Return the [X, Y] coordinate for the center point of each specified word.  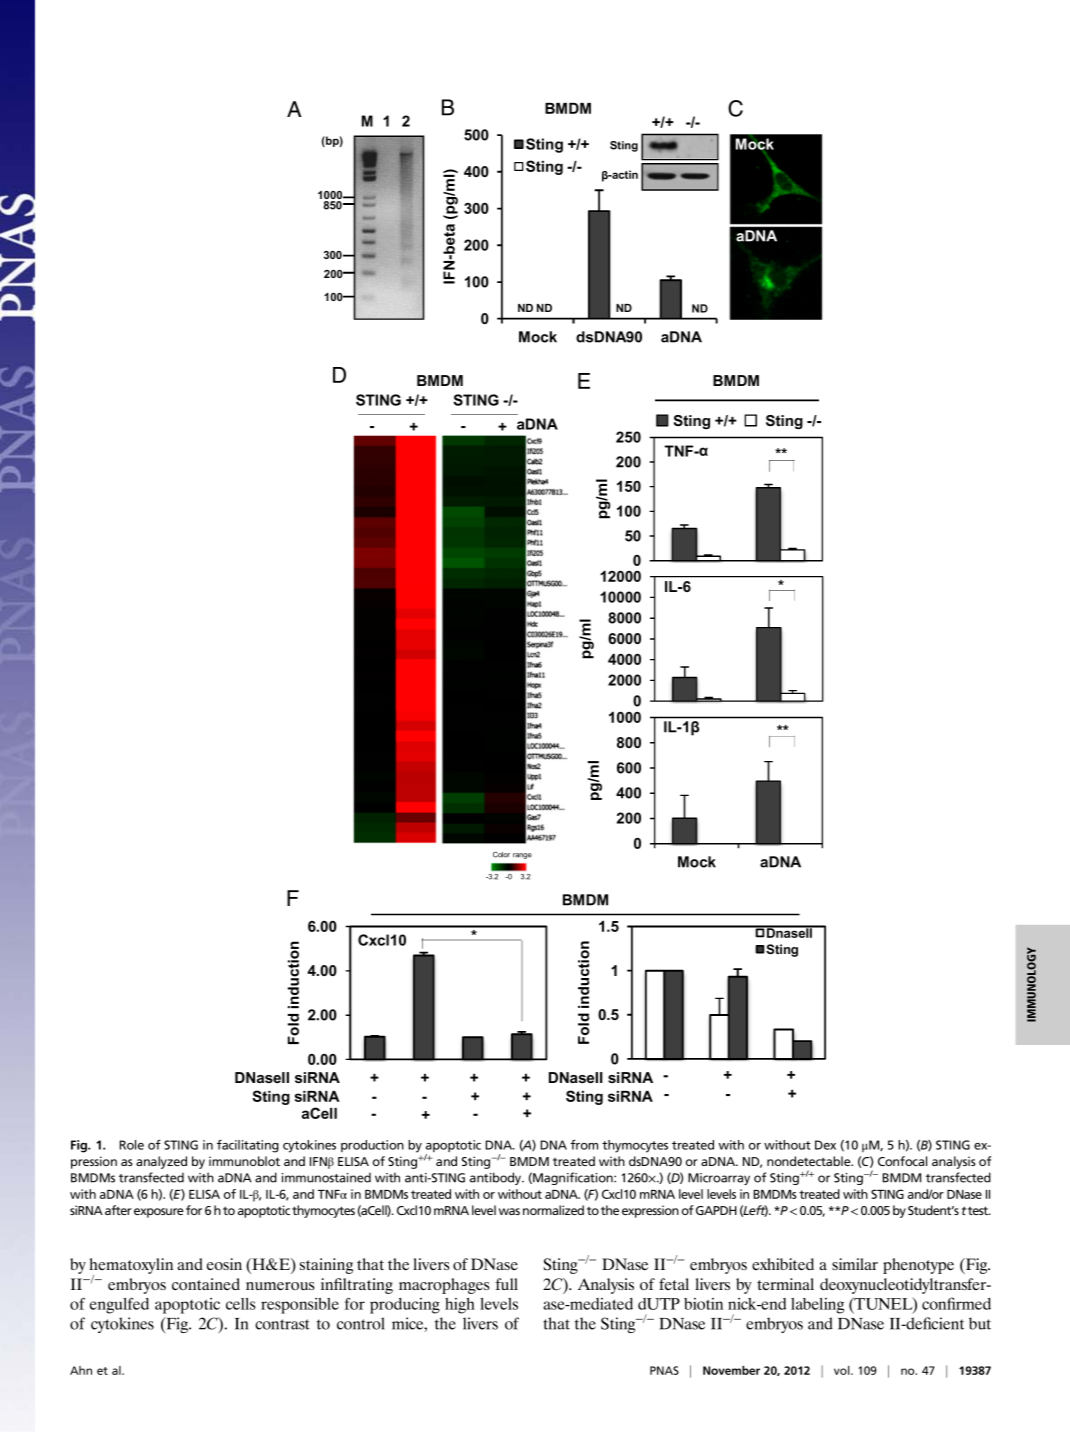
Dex [825, 1145]
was [509, 1211]
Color [501, 855]
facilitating [248, 1146]
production [372, 1146]
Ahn [81, 1370]
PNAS [664, 1370]
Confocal [902, 1161]
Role [131, 1145]
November [731, 1370]
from [584, 1144]
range [522, 856]
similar [855, 1264]
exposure [159, 1213]
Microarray [719, 1179]
